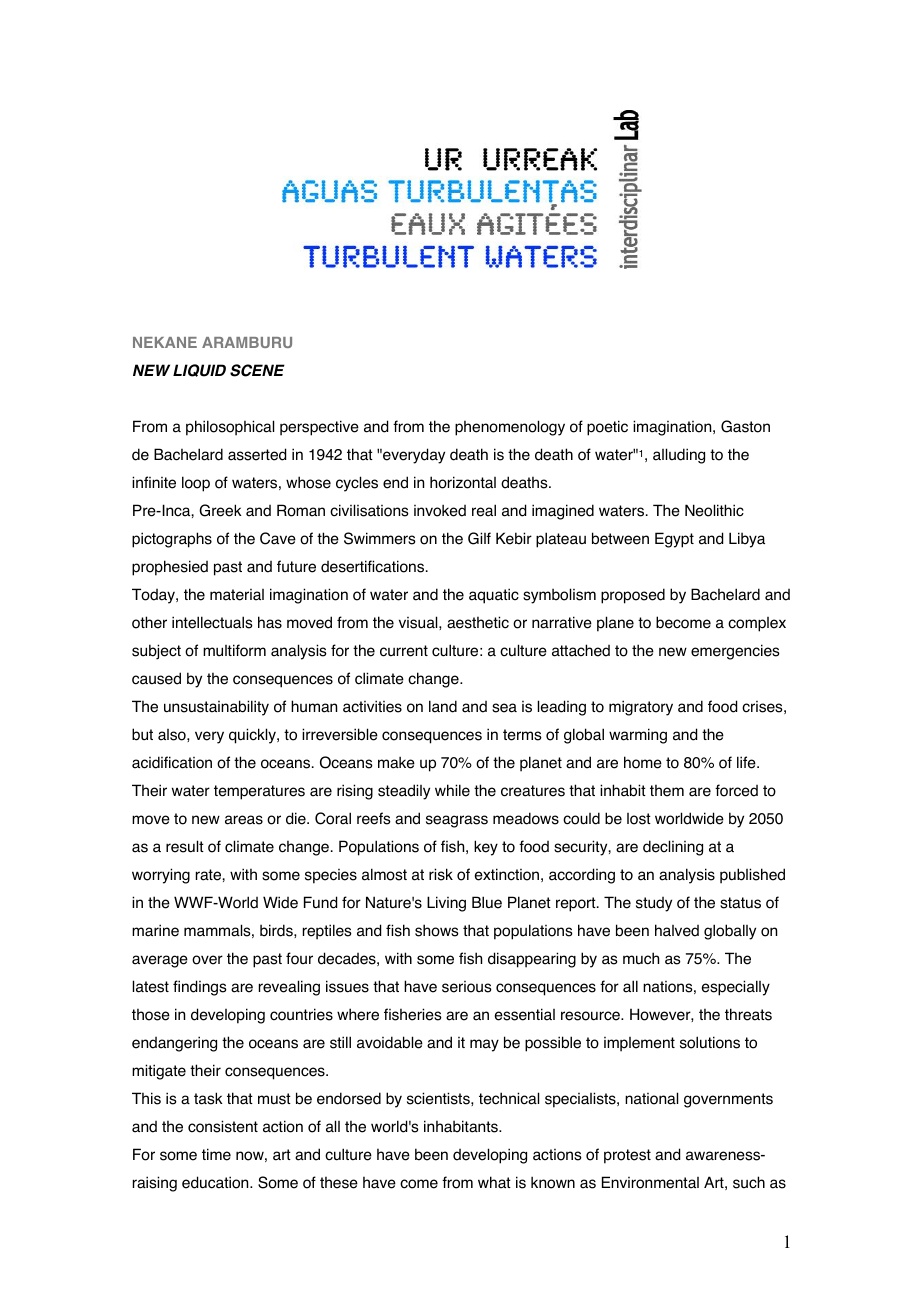  What do you see at coordinates (650, 1182) in the screenshot?
I see `Environmental` at bounding box center [650, 1182].
